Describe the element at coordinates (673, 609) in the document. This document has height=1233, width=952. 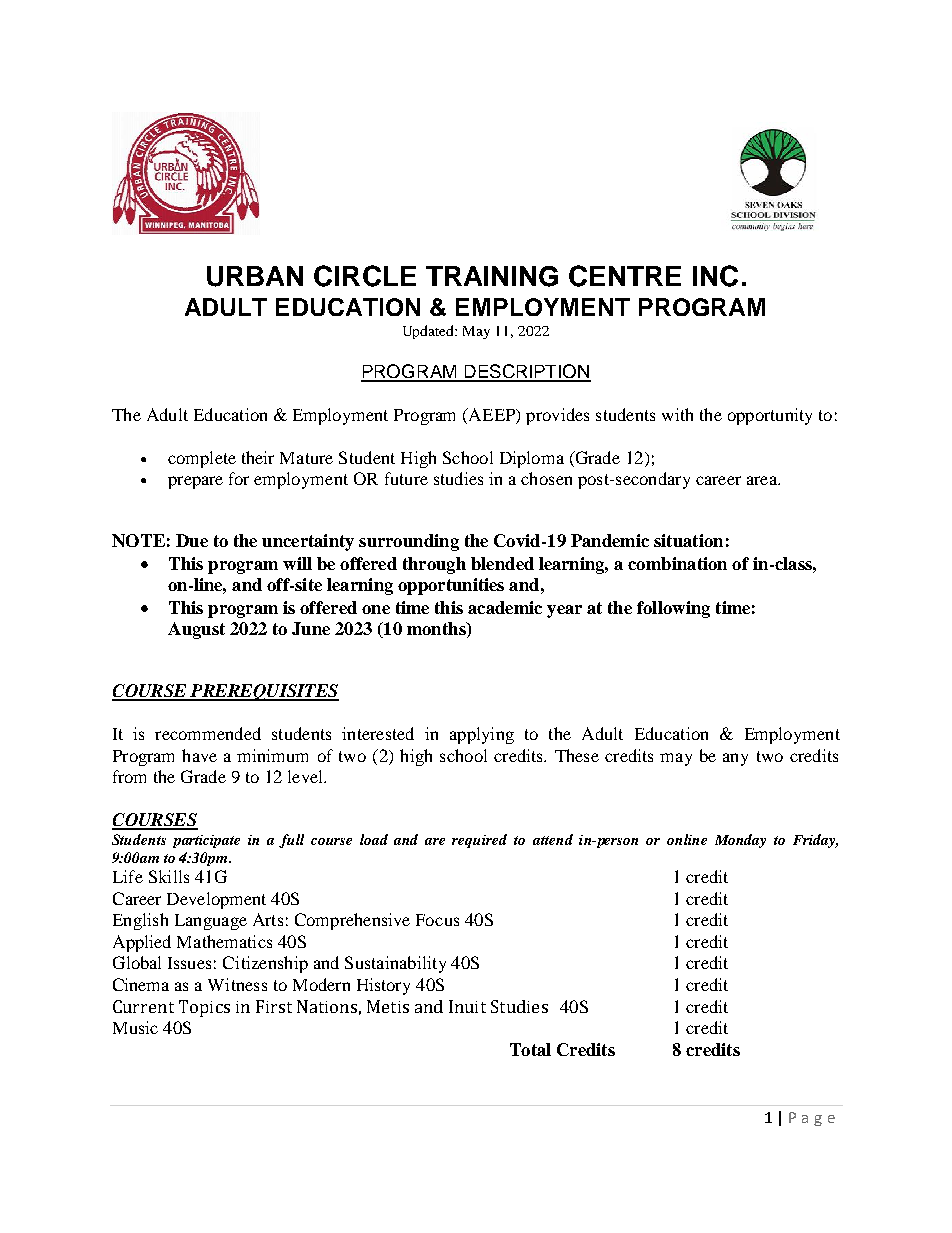
I see `following` at that location.
